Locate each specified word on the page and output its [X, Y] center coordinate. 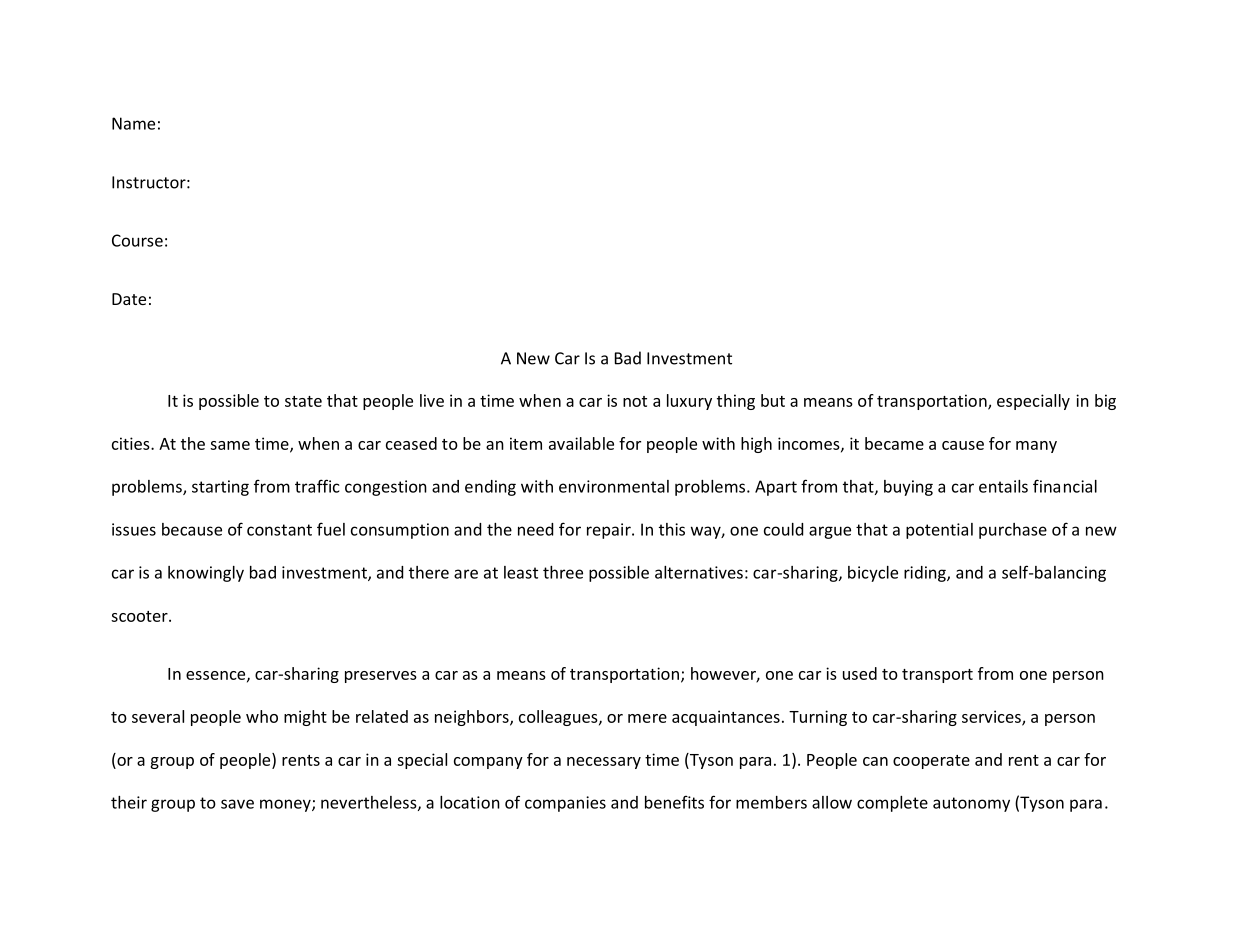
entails [1003, 486]
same [230, 445]
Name [133, 123]
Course [137, 240]
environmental [614, 486]
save [237, 804]
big [1105, 402]
